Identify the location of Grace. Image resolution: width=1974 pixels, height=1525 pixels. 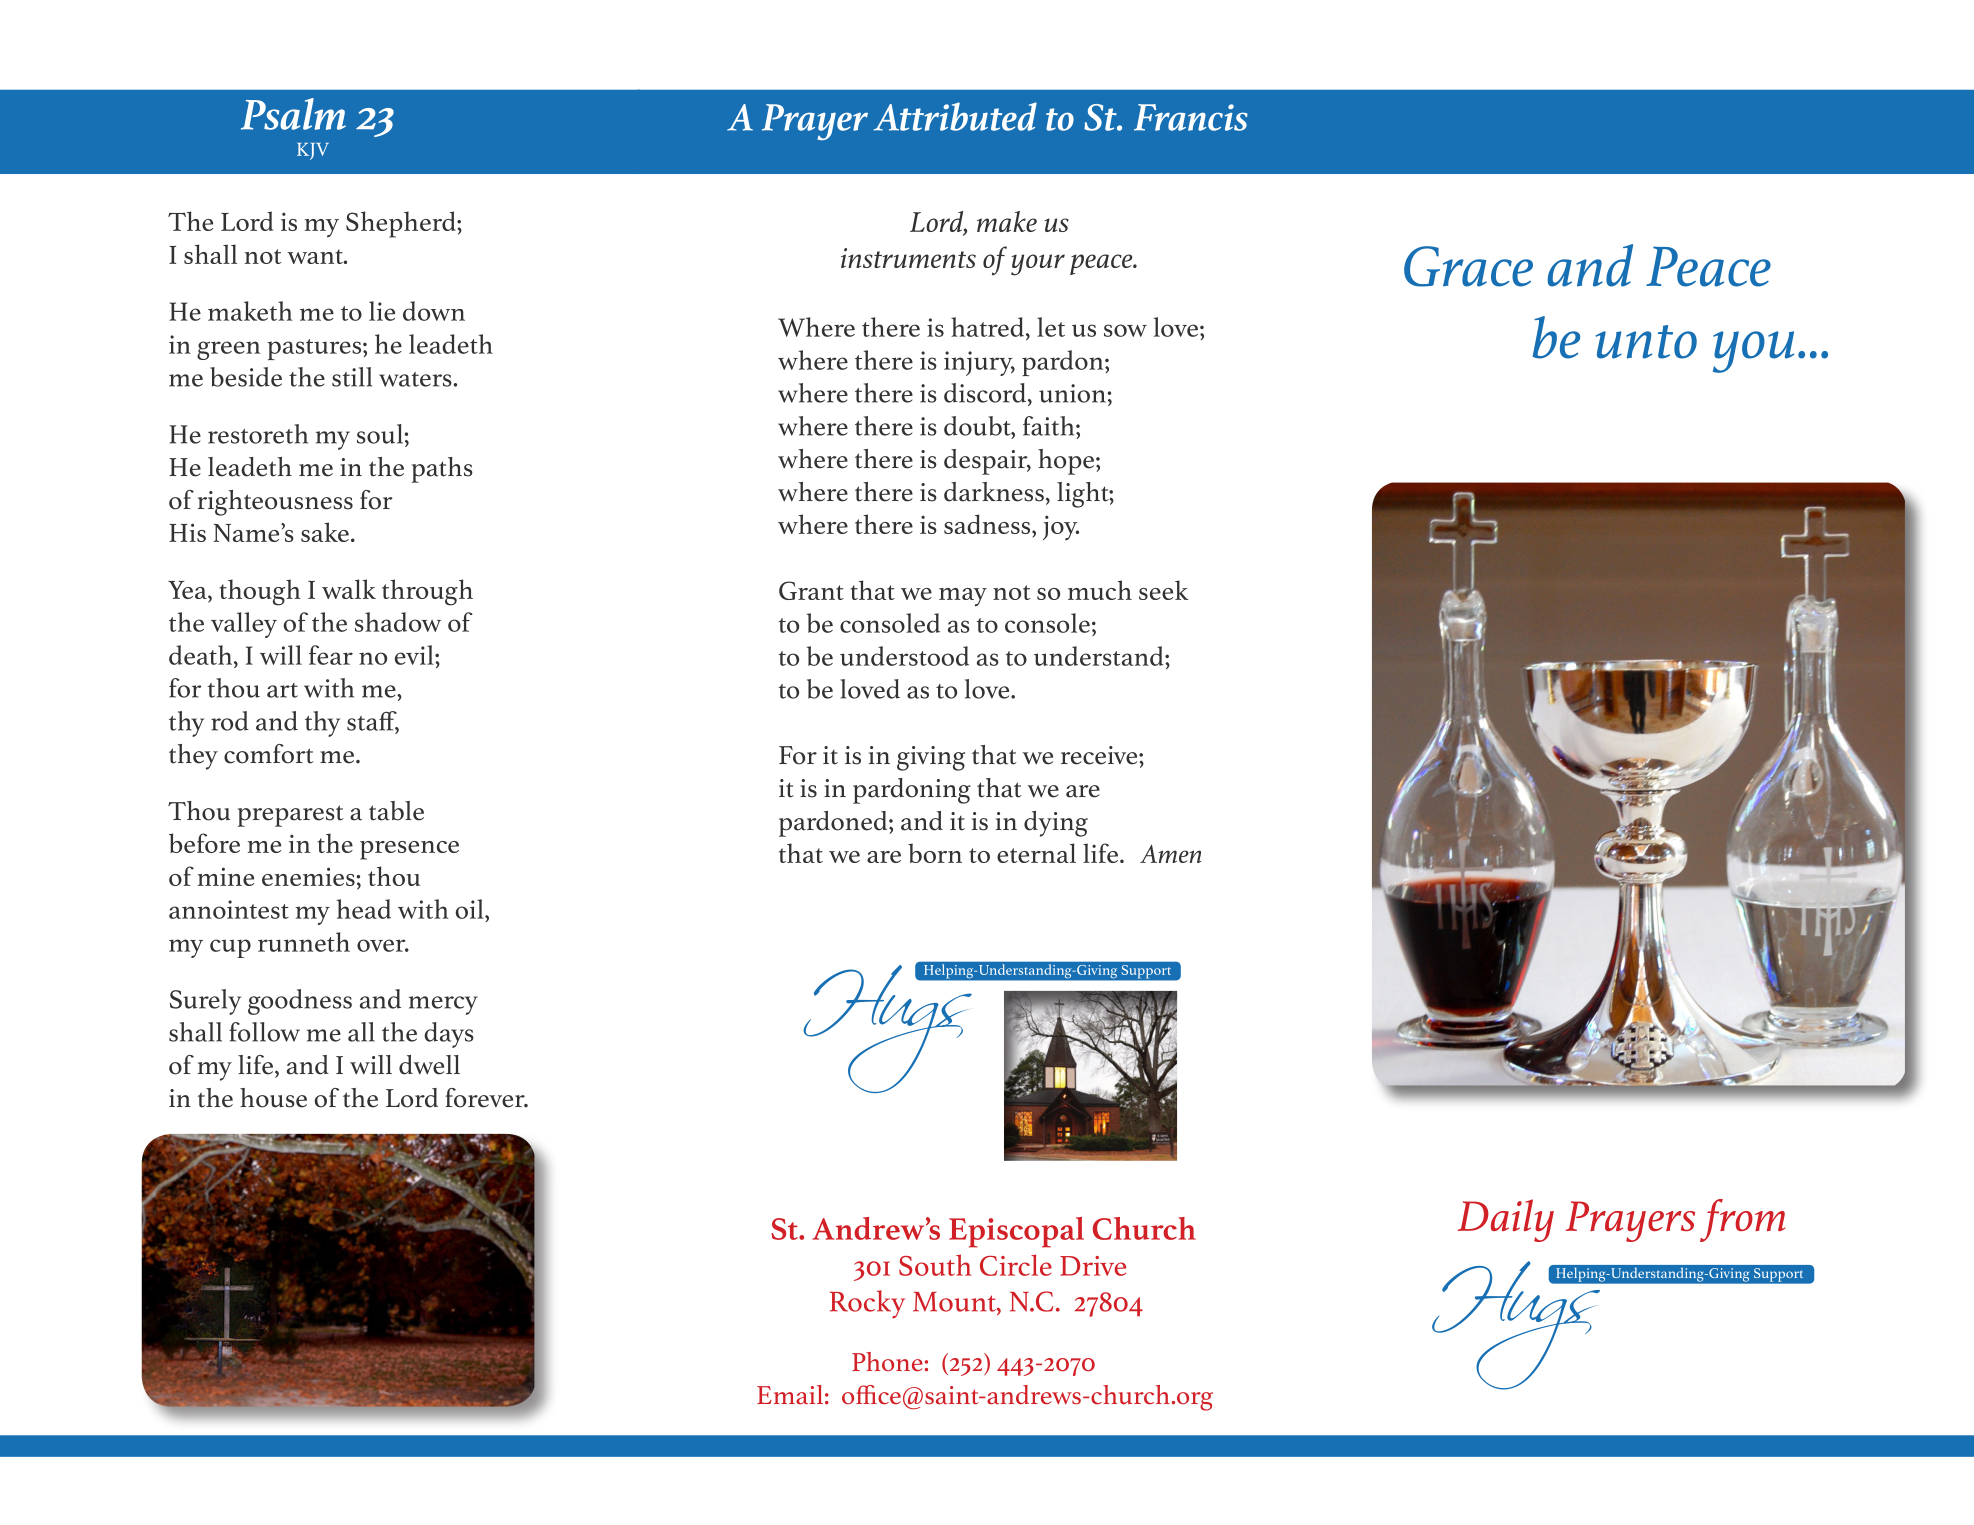
(1468, 266).
